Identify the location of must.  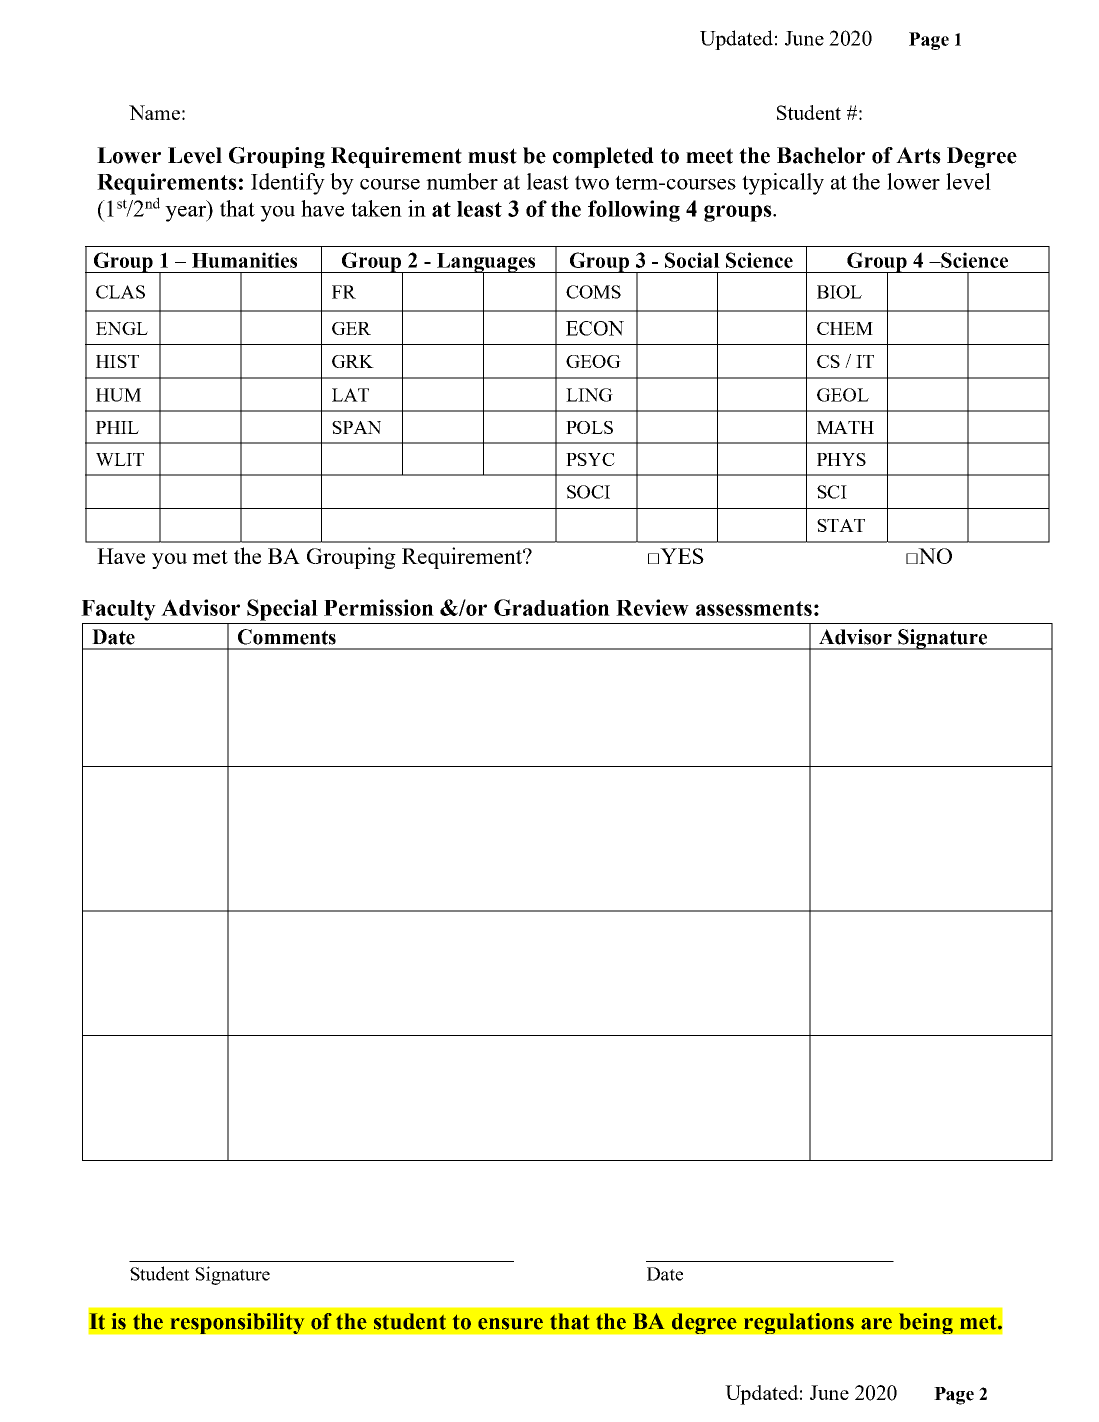
(492, 156).
